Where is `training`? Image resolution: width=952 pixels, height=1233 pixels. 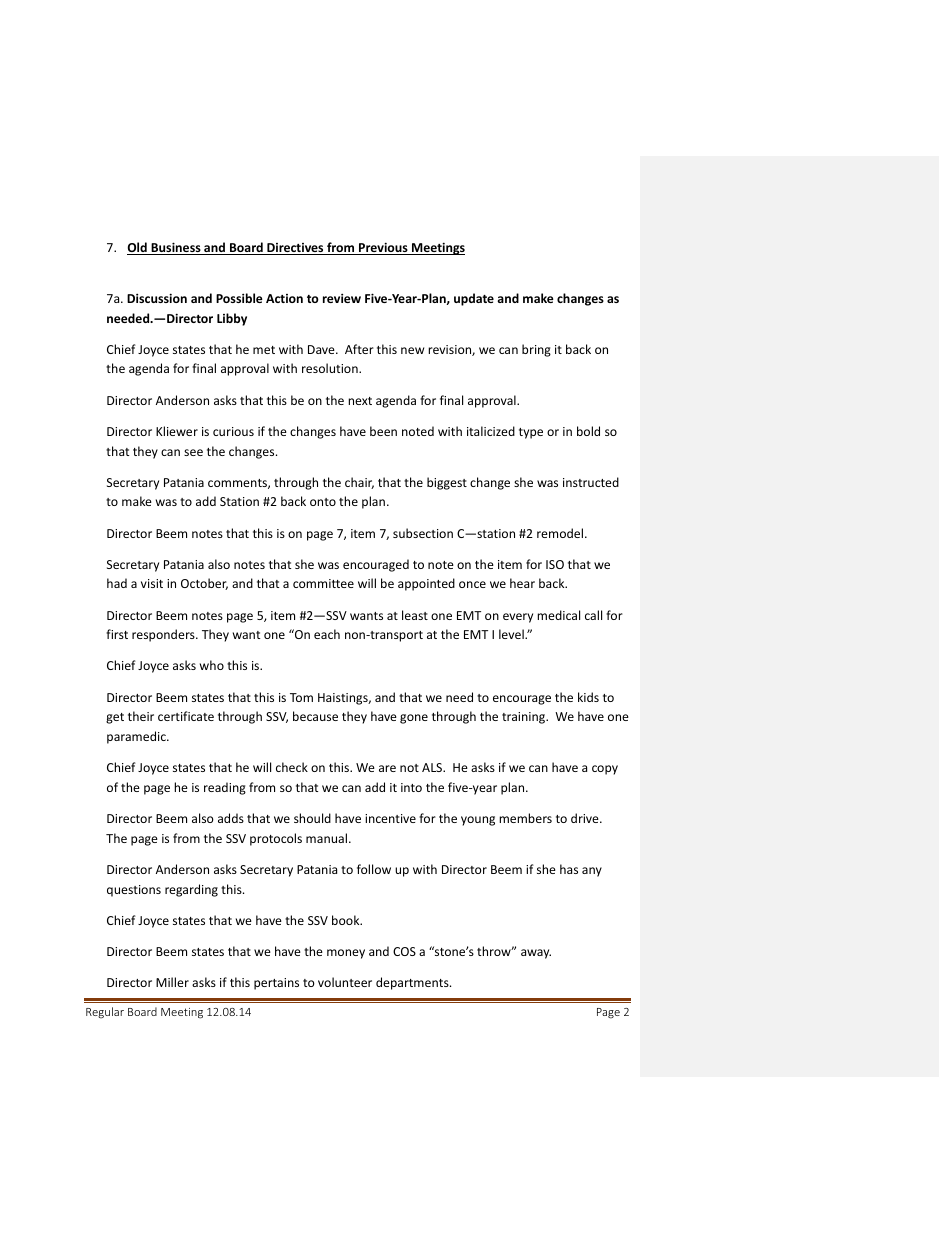 training is located at coordinates (525, 718).
